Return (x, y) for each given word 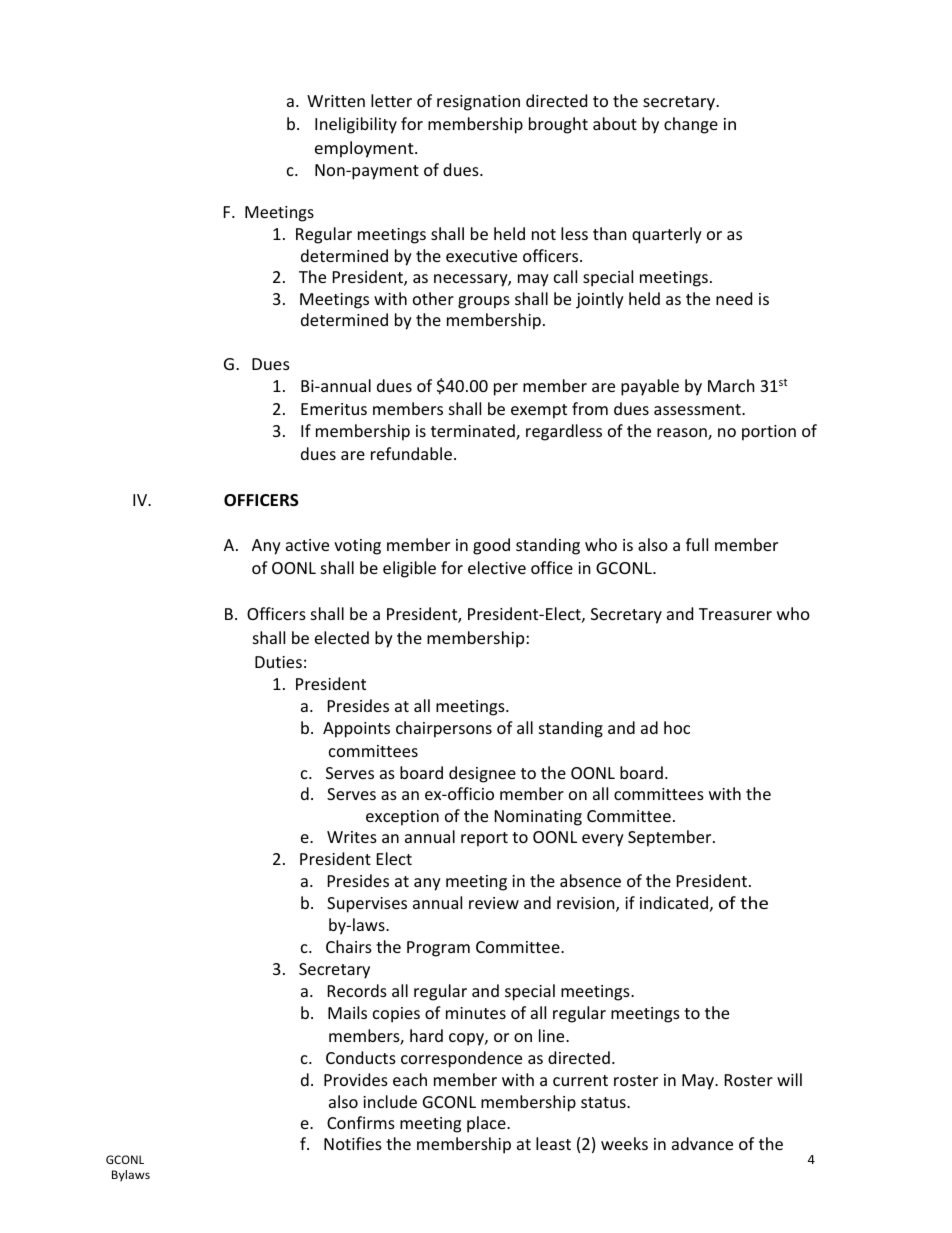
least (553, 1143)
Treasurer (735, 614)
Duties (278, 662)
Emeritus (334, 409)
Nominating (538, 818)
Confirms (361, 1122)
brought (558, 125)
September (671, 838)
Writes (352, 837)
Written (336, 101)
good (491, 546)
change (691, 125)
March (731, 385)
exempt (539, 411)
